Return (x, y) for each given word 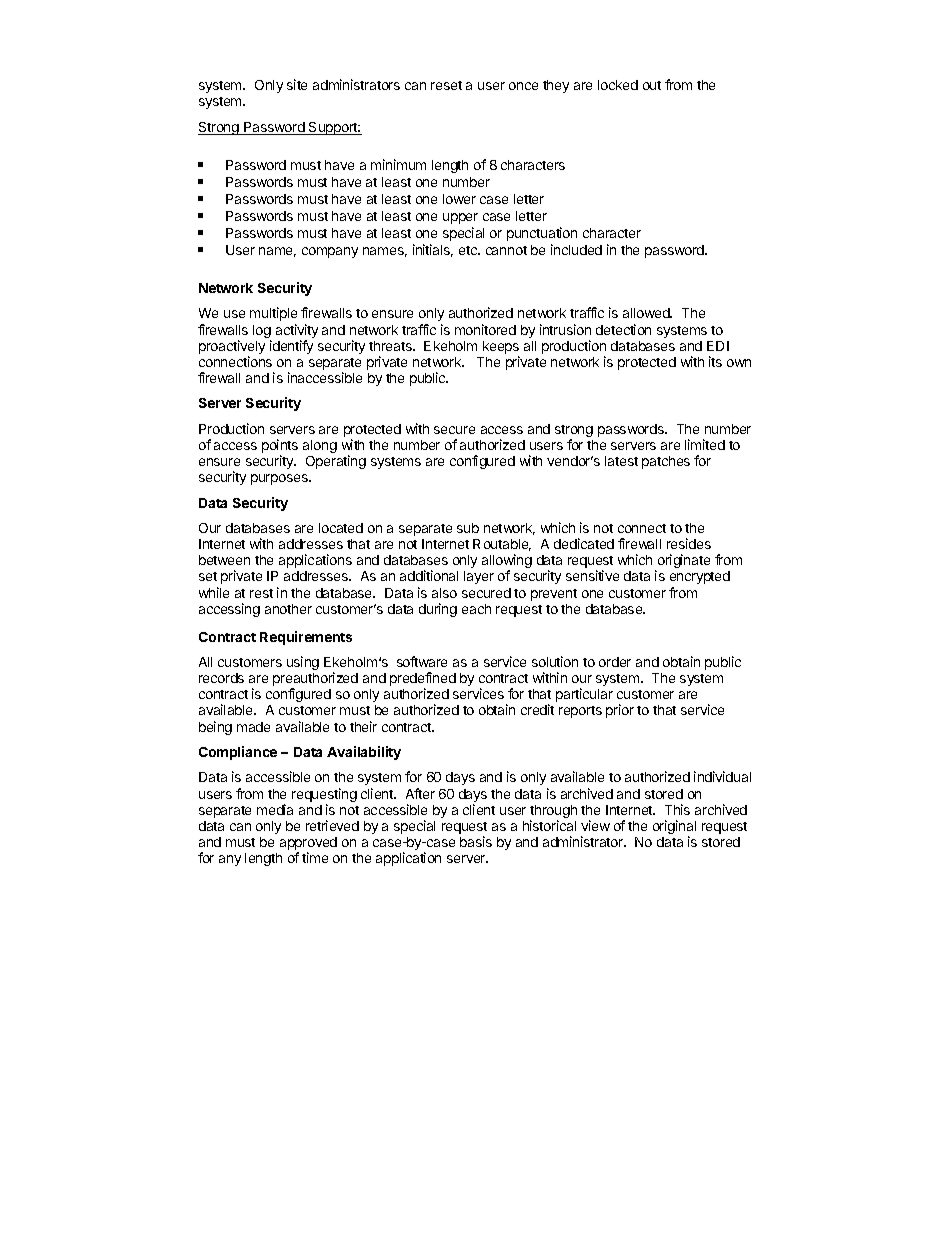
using (303, 663)
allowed (647, 313)
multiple (273, 314)
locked (618, 85)
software (422, 661)
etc (469, 250)
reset (446, 85)
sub (468, 528)
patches (666, 462)
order (615, 662)
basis (476, 841)
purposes (280, 479)
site (297, 84)
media (275, 809)
